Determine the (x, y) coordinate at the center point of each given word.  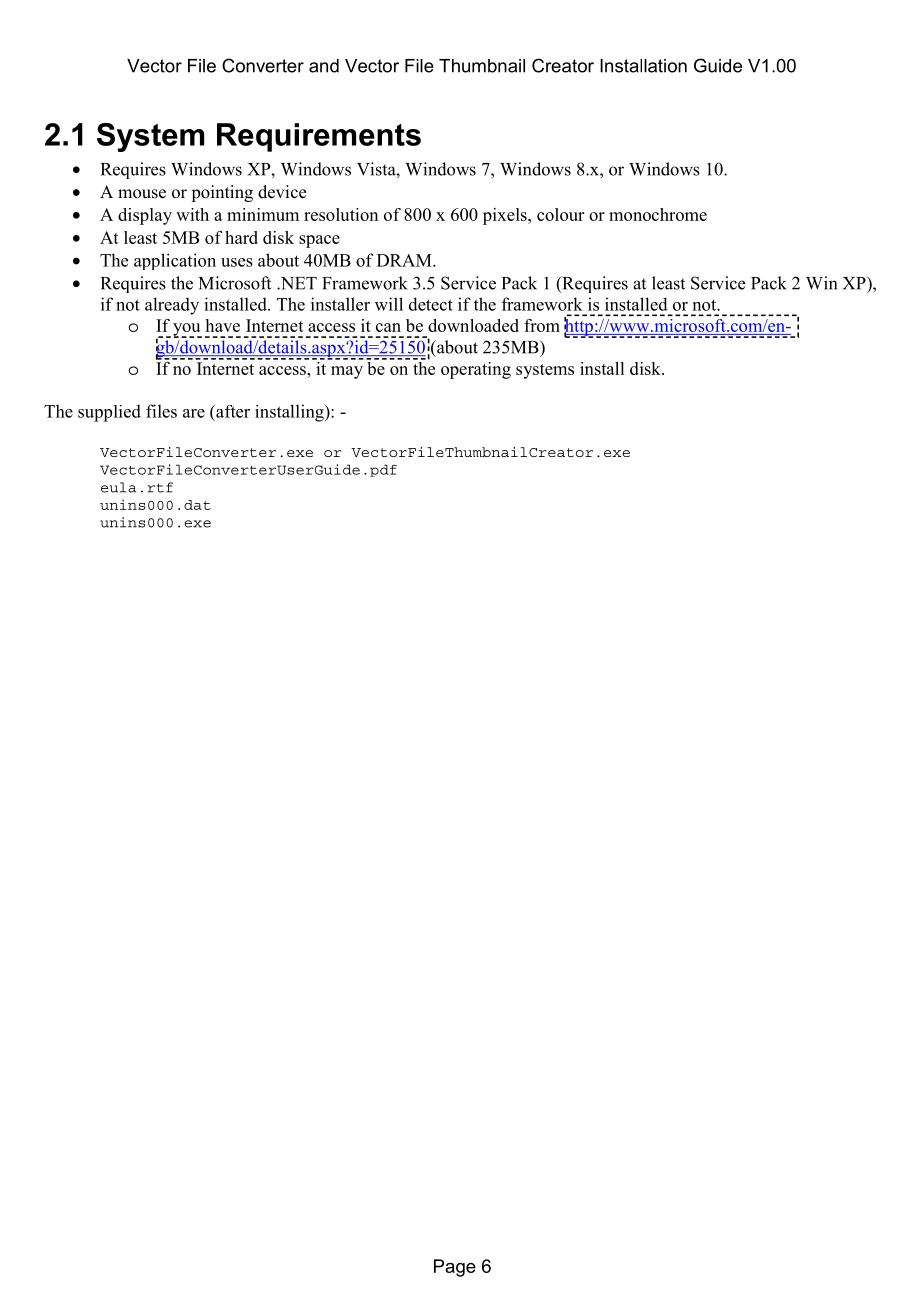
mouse (142, 194)
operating (476, 370)
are (194, 413)
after (232, 411)
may (347, 372)
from (542, 325)
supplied (109, 413)
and (324, 66)
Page (455, 1268)
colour (560, 214)
